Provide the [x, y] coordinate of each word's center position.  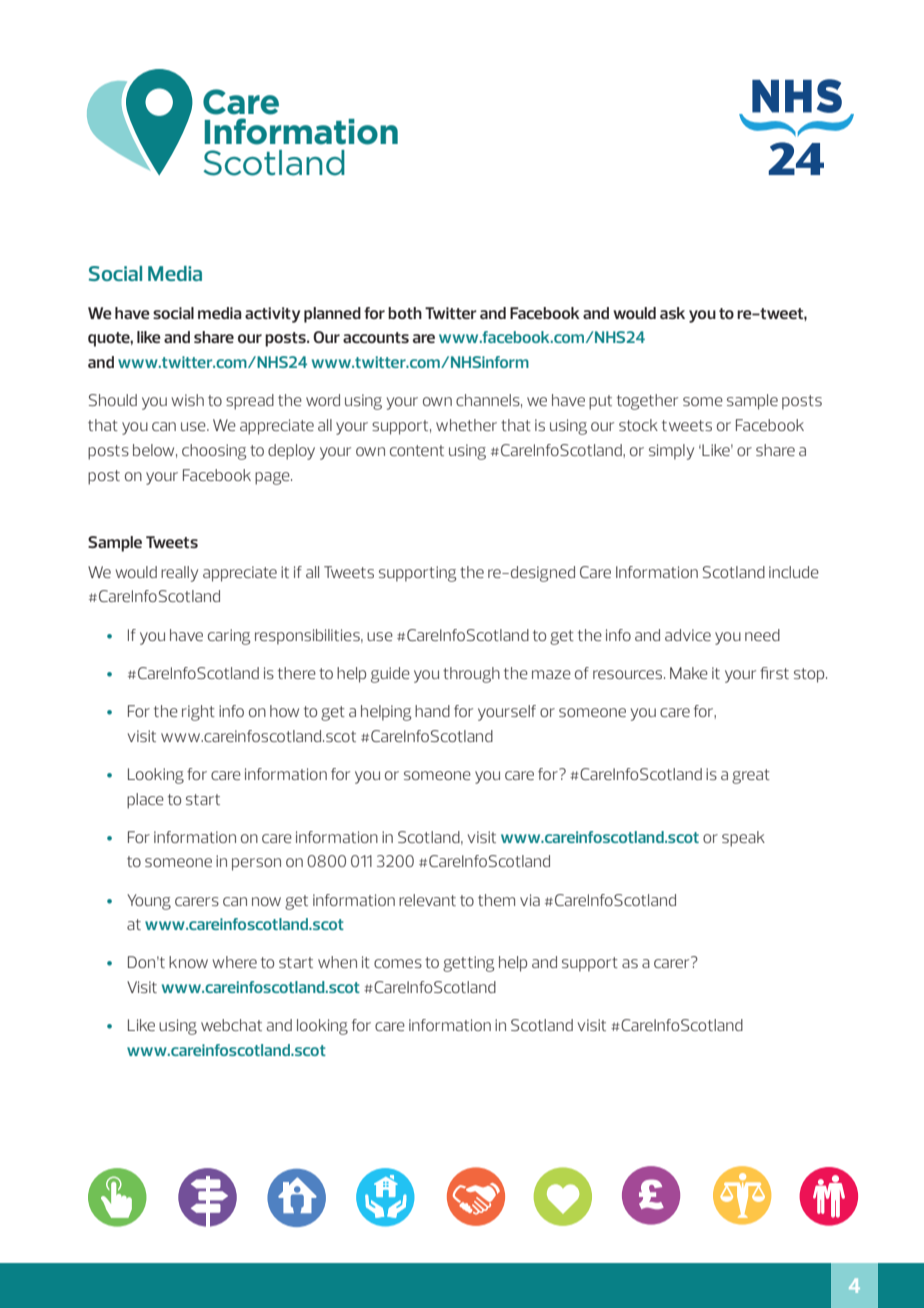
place [145, 801]
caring [229, 637]
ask [672, 313]
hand [432, 711]
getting [468, 964]
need [762, 635]
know [188, 962]
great [751, 776]
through [471, 675]
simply [671, 452]
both [405, 313]
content [417, 450]
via [530, 900]
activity [272, 315]
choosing [214, 452]
